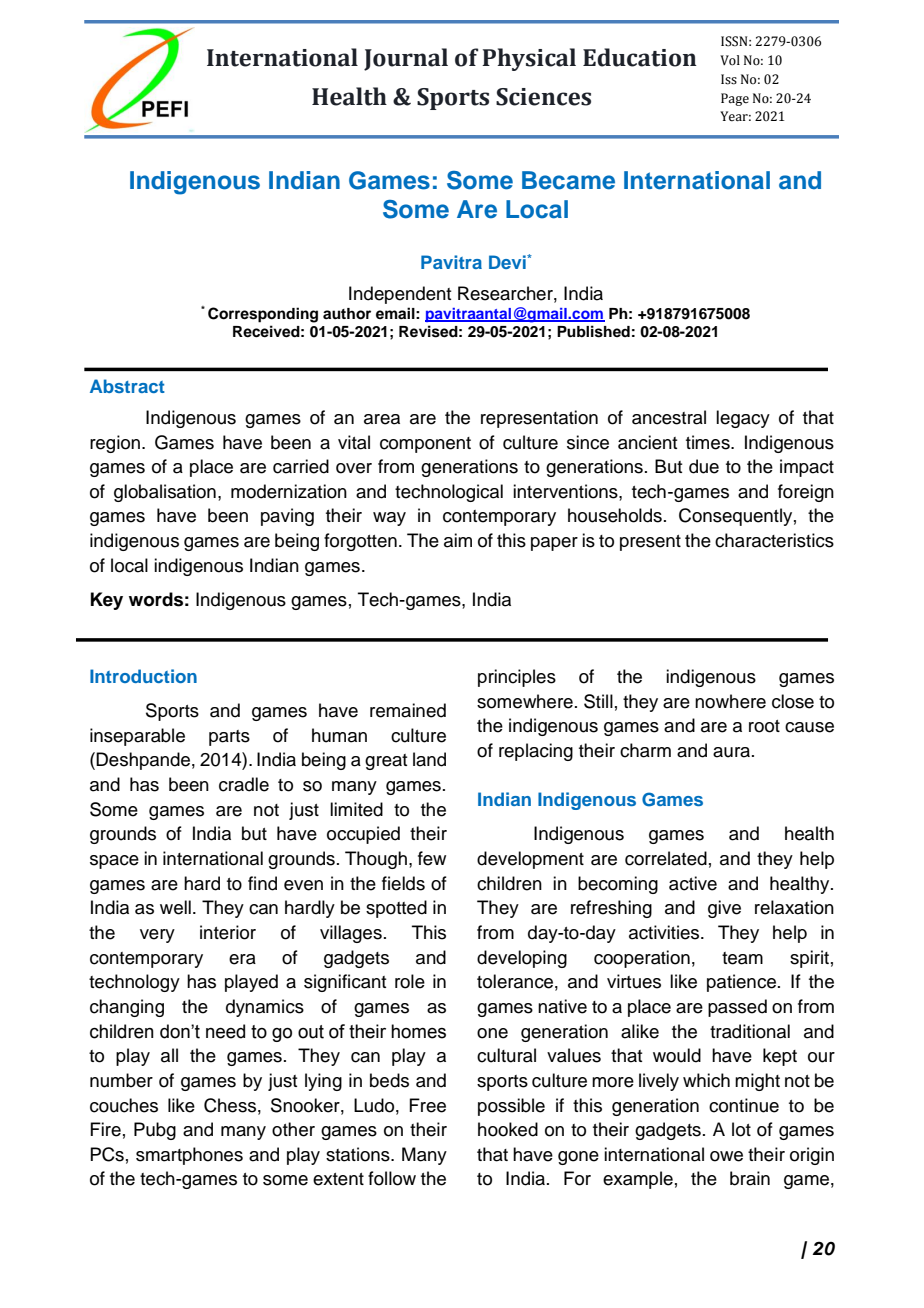 This screenshot has width=924, height=1308. What do you see at coordinates (429, 759) in the screenshot?
I see `land` at bounding box center [429, 759].
